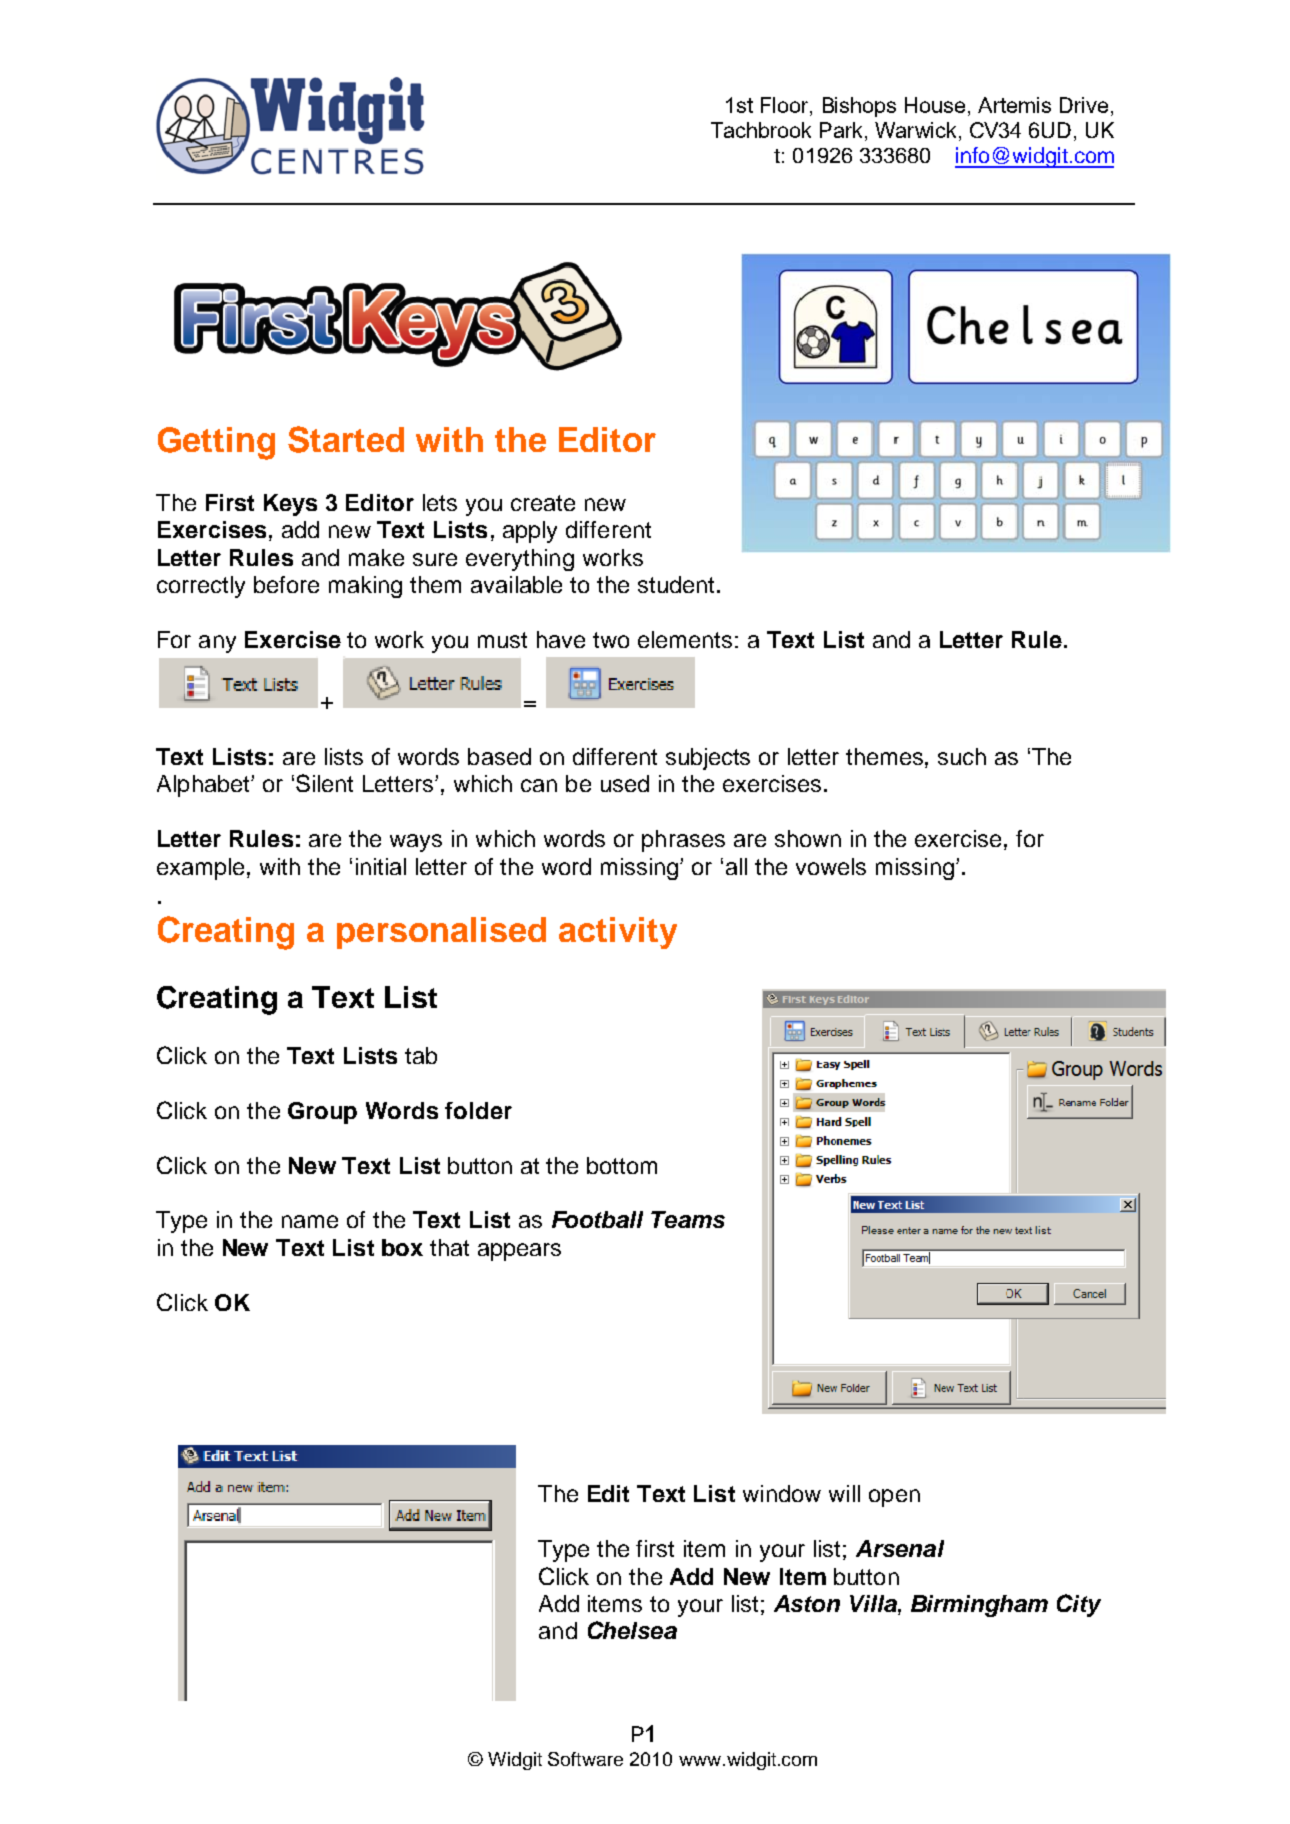 The height and width of the page is (1824, 1290). What do you see at coordinates (1014, 105) in the page?
I see `Artemis` at bounding box center [1014, 105].
